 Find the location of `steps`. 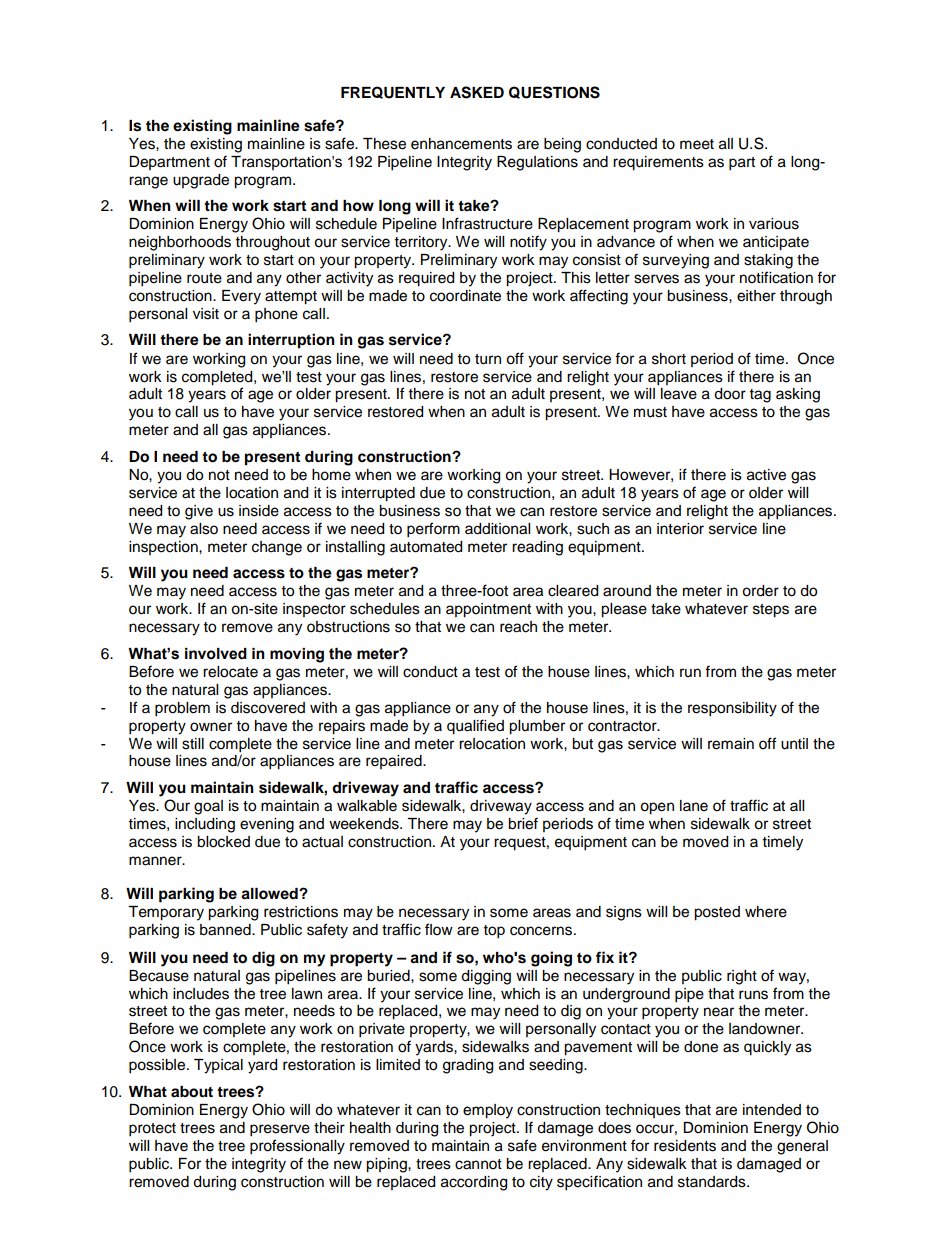

steps is located at coordinates (771, 611).
